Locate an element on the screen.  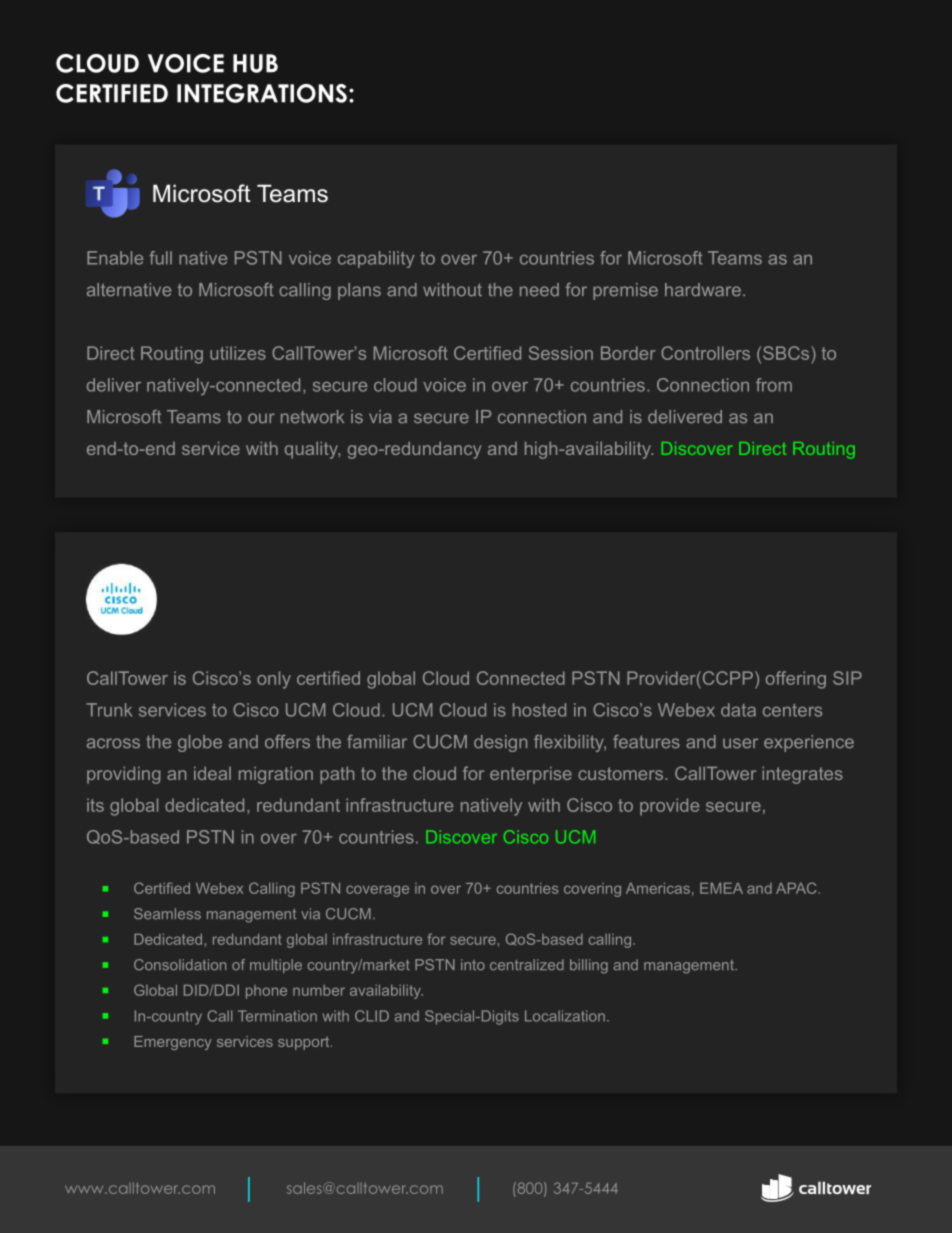
into is located at coordinates (473, 965).
